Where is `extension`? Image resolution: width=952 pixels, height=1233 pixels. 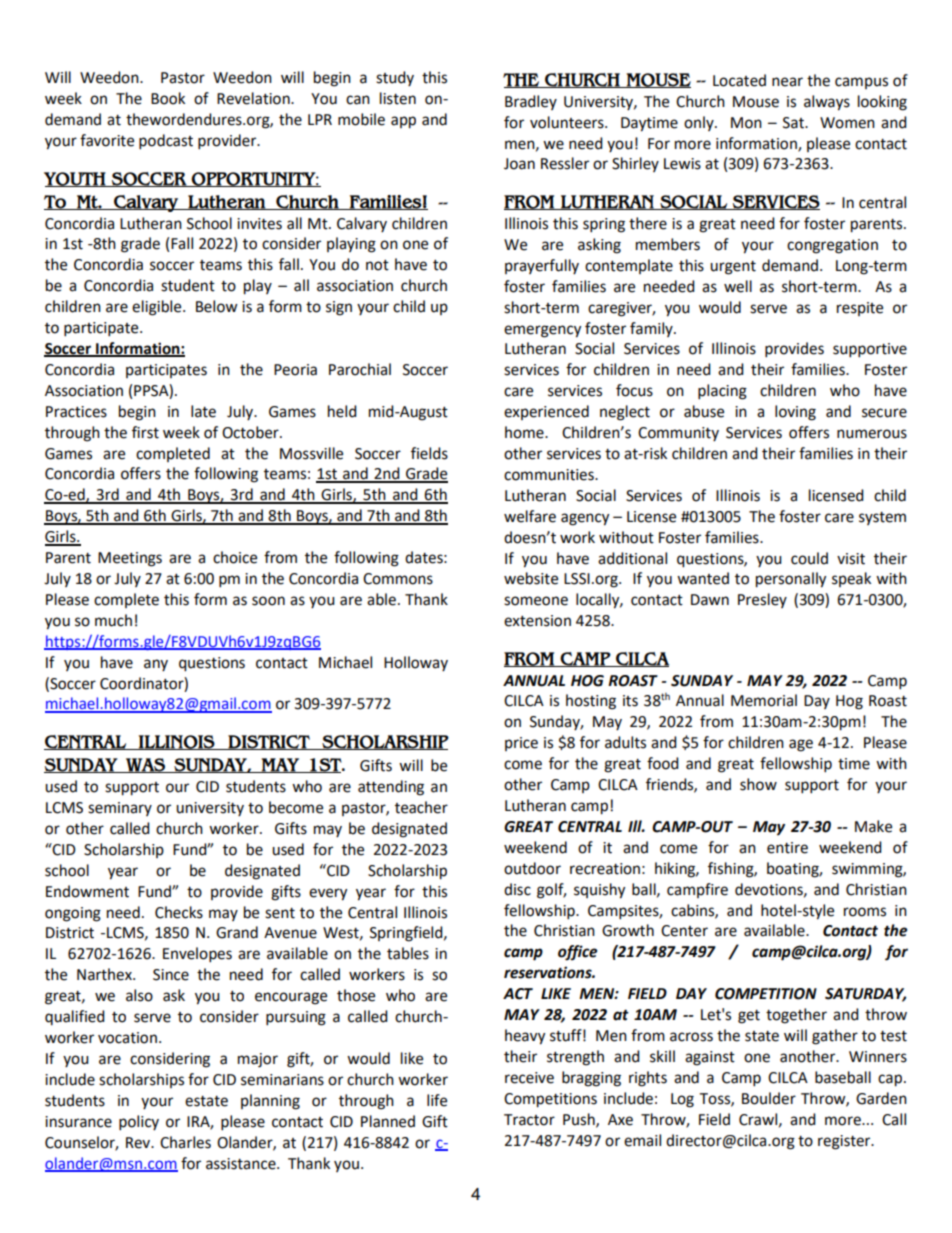 extension is located at coordinates (537, 621).
